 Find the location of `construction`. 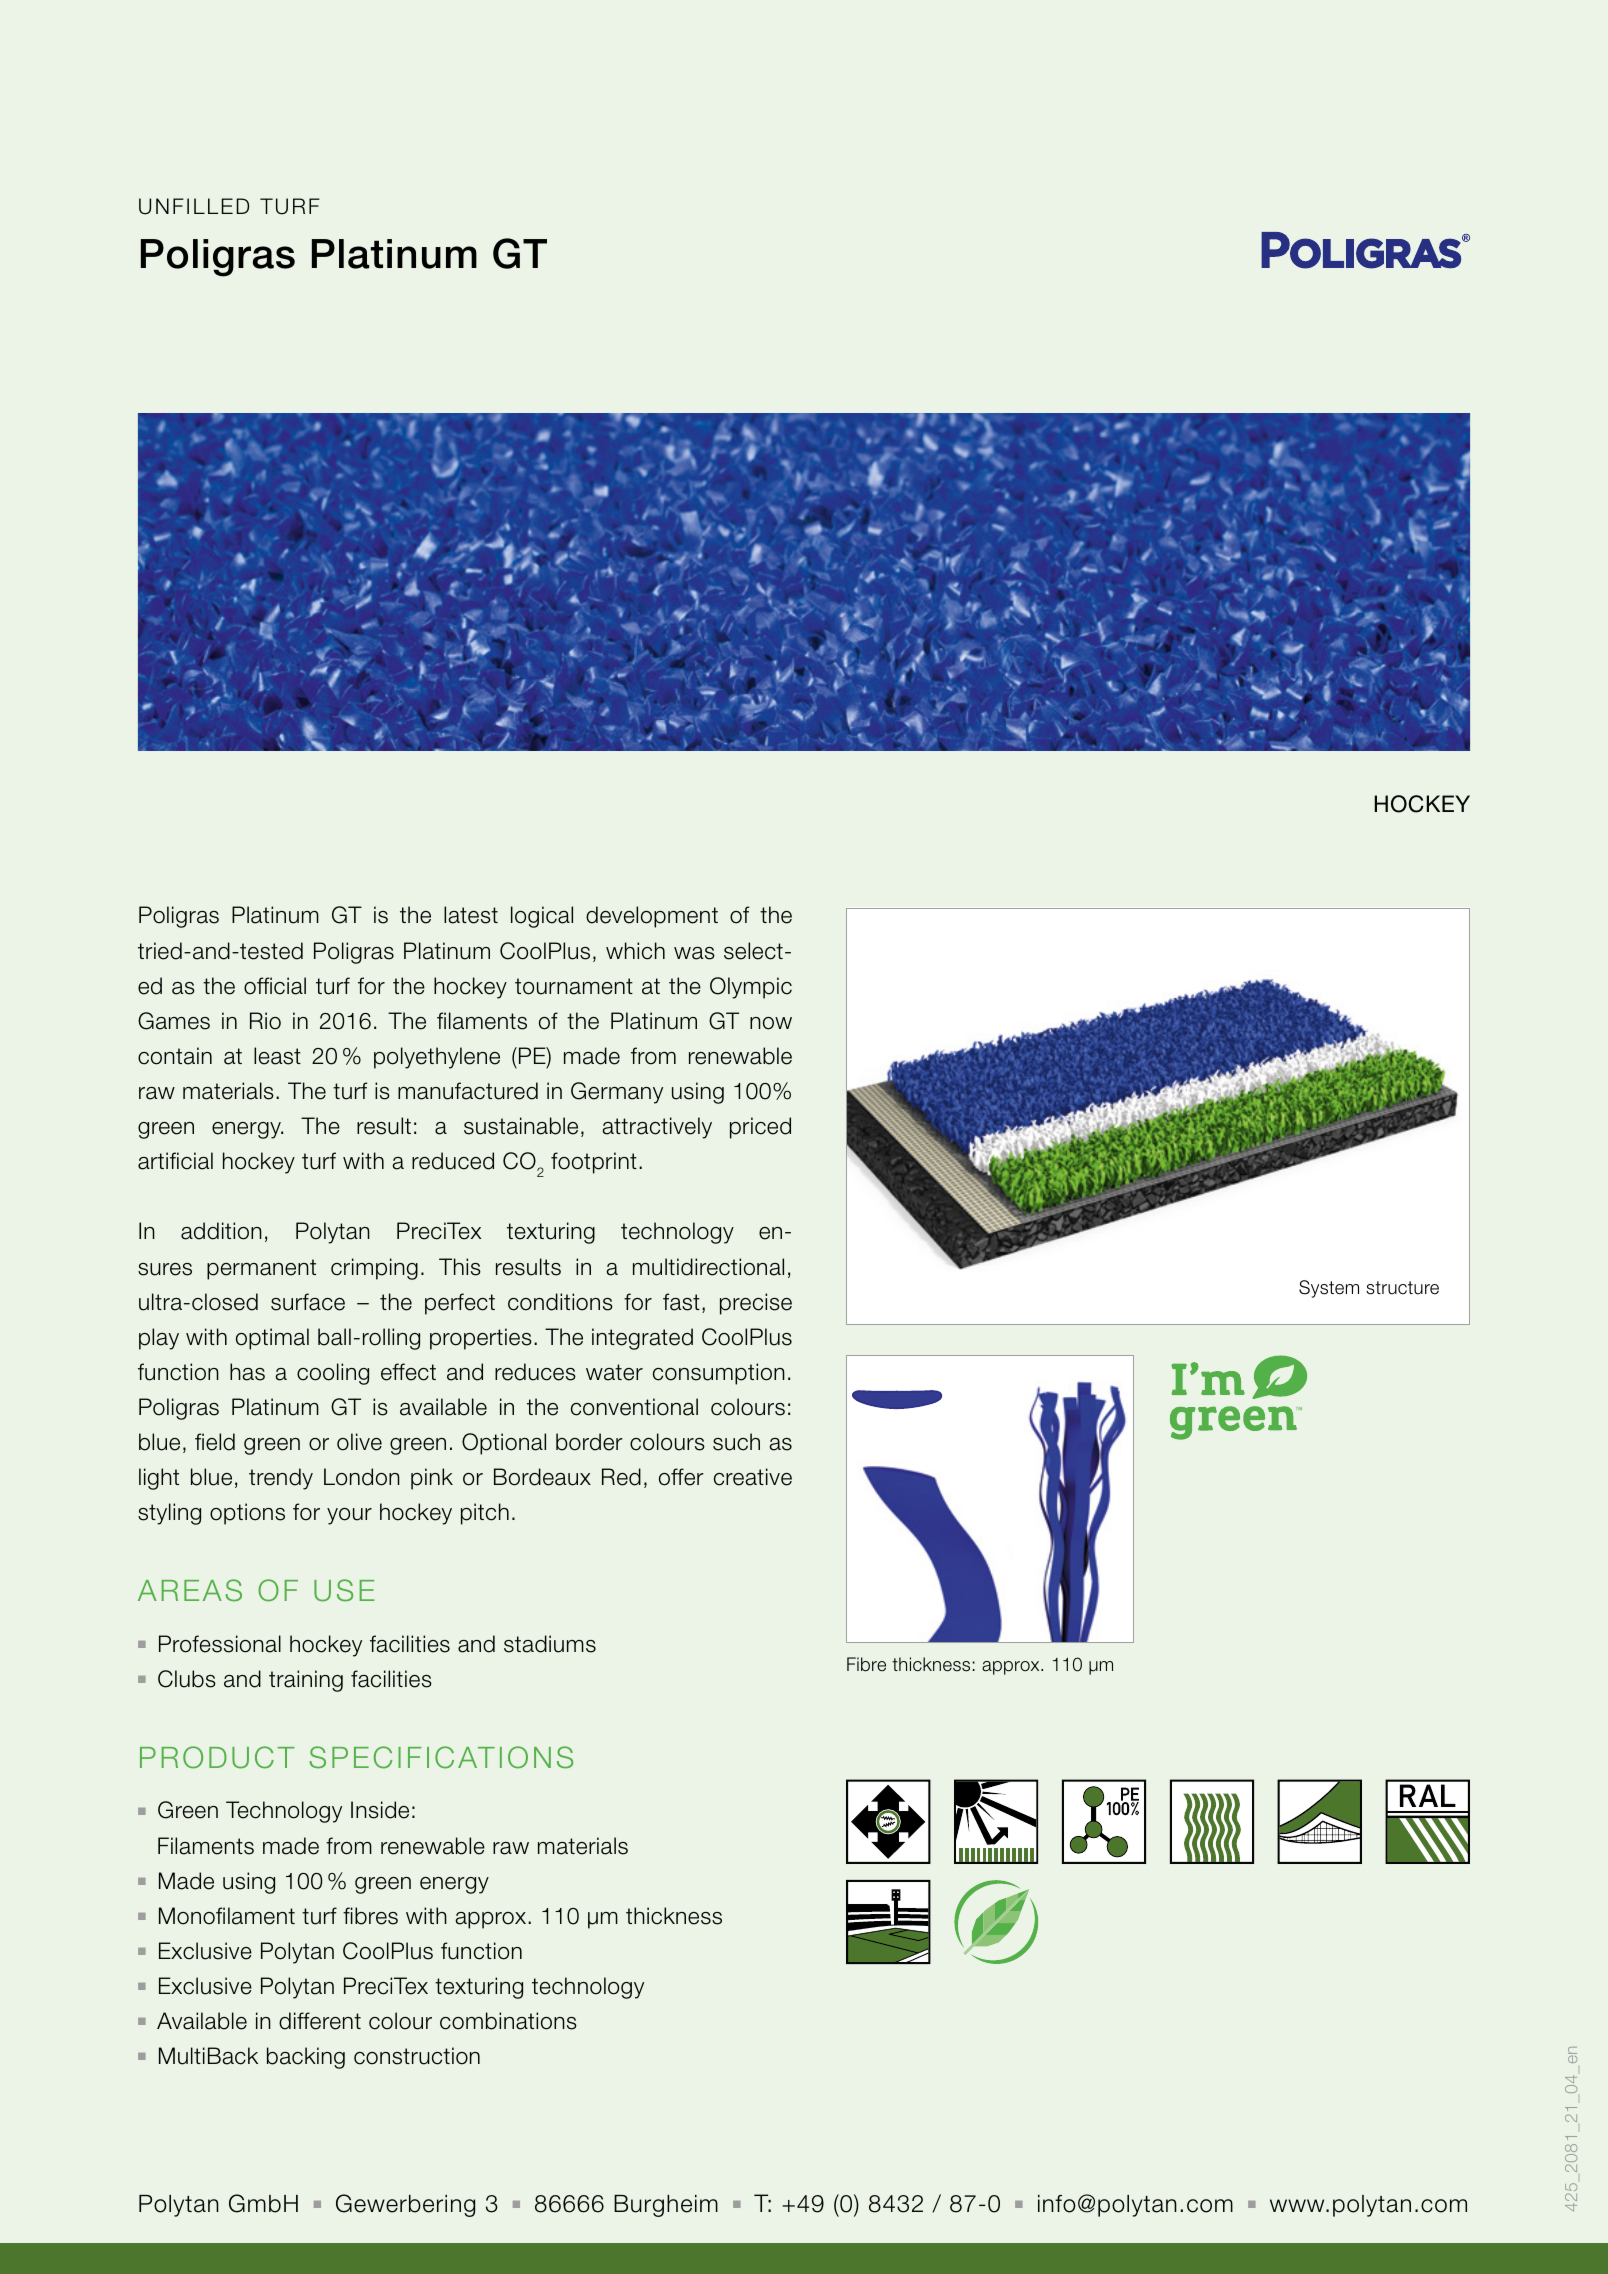

construction is located at coordinates (417, 2056).
